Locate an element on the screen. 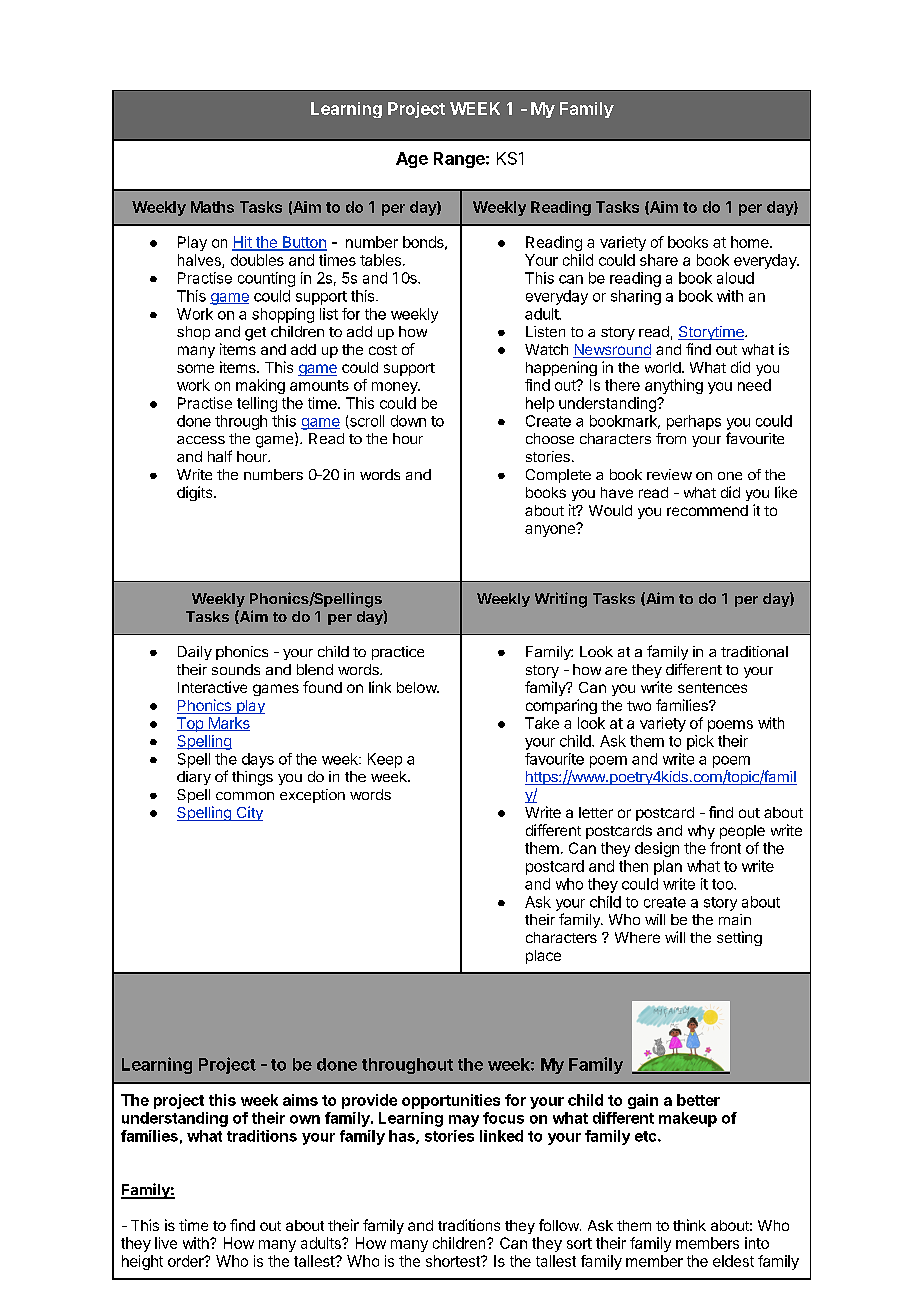 The image size is (924, 1308). Maths is located at coordinates (212, 207).
